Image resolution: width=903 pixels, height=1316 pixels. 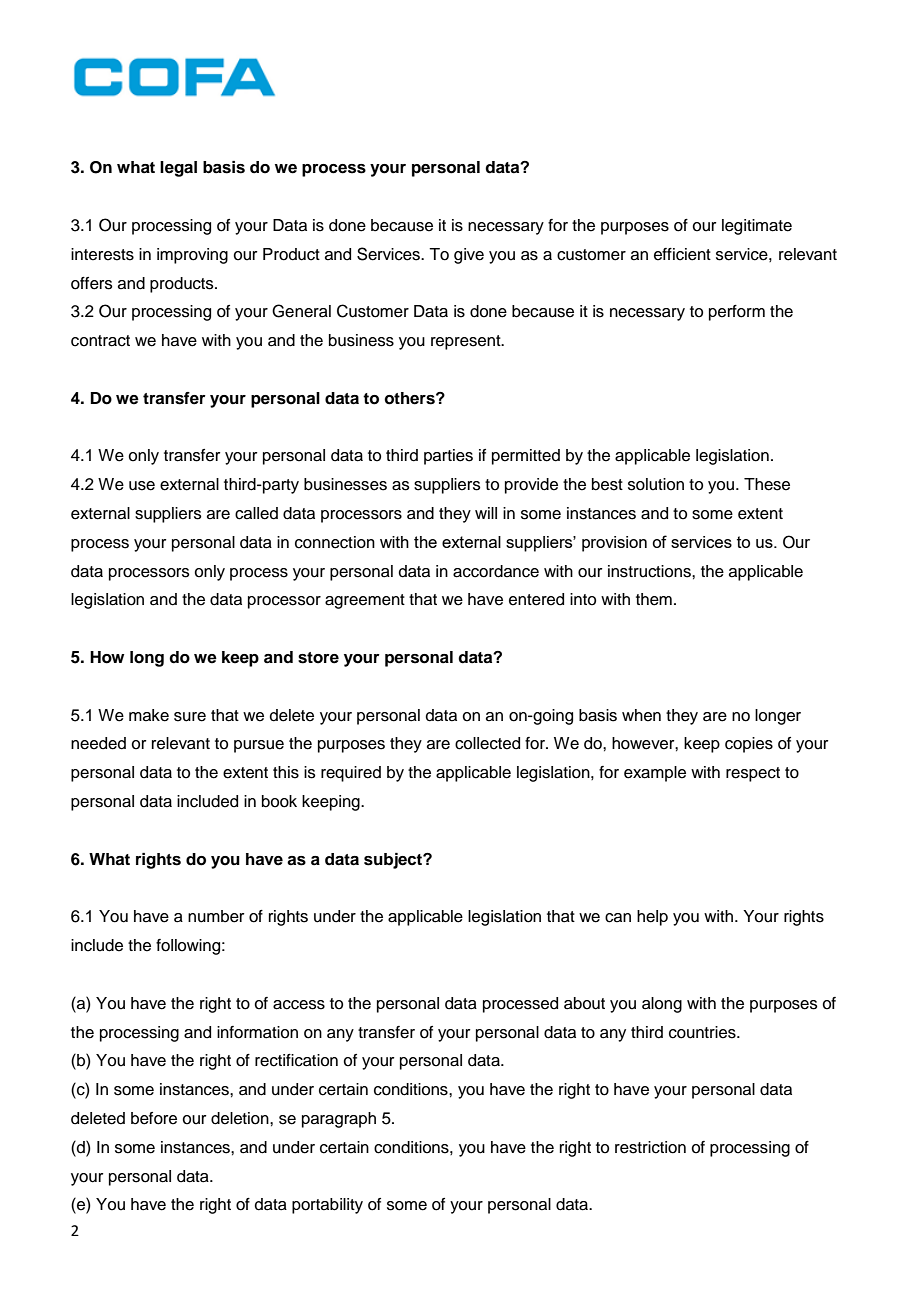 I want to click on collected, so click(x=487, y=743).
